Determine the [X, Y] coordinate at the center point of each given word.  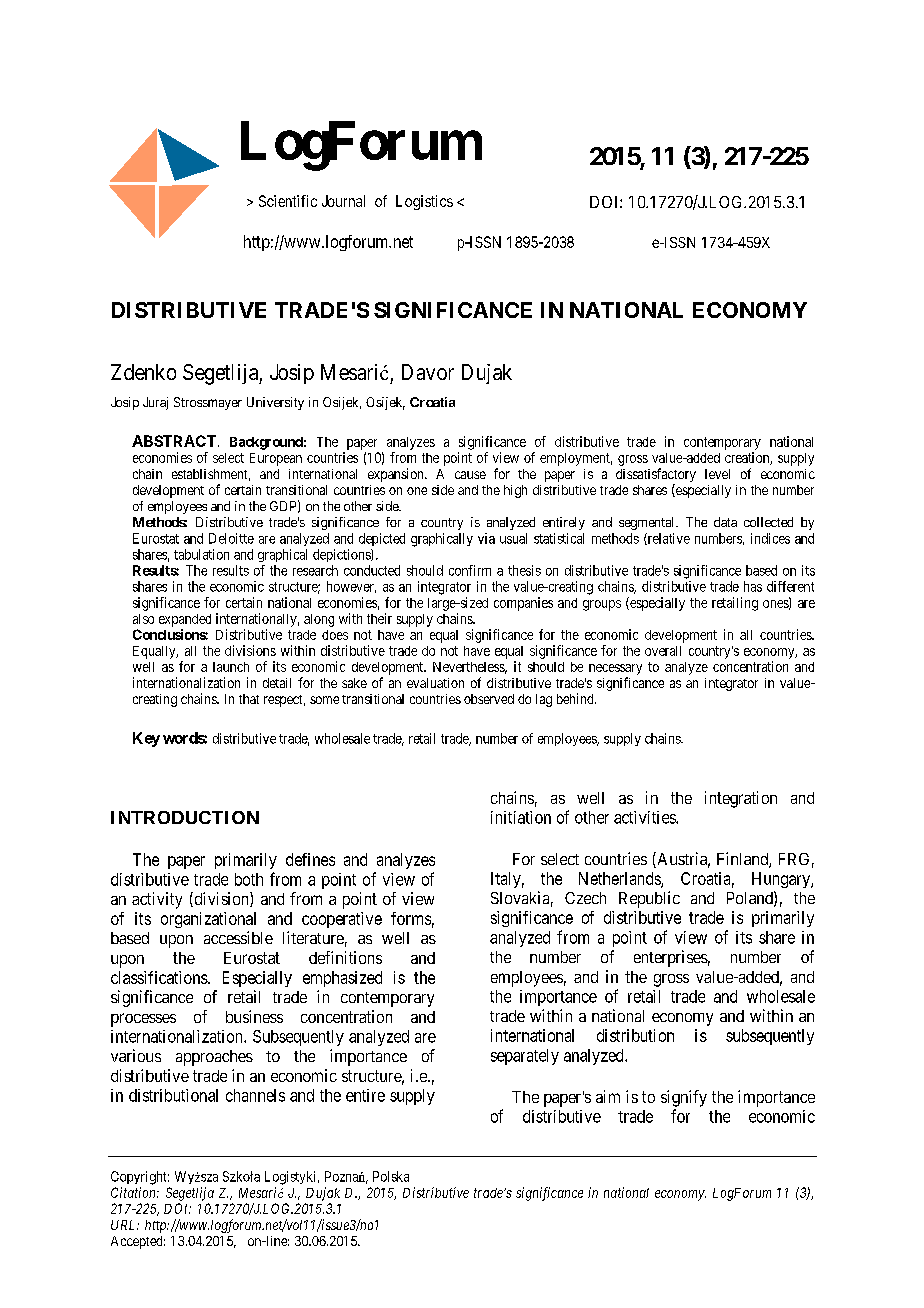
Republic [649, 899]
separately [525, 1057]
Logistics [424, 202]
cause [470, 475]
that [249, 699]
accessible [238, 937]
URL [125, 1225]
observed [489, 699]
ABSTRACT [175, 441]
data [725, 522]
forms [411, 918]
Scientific [288, 201]
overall [663, 651]
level [717, 474]
